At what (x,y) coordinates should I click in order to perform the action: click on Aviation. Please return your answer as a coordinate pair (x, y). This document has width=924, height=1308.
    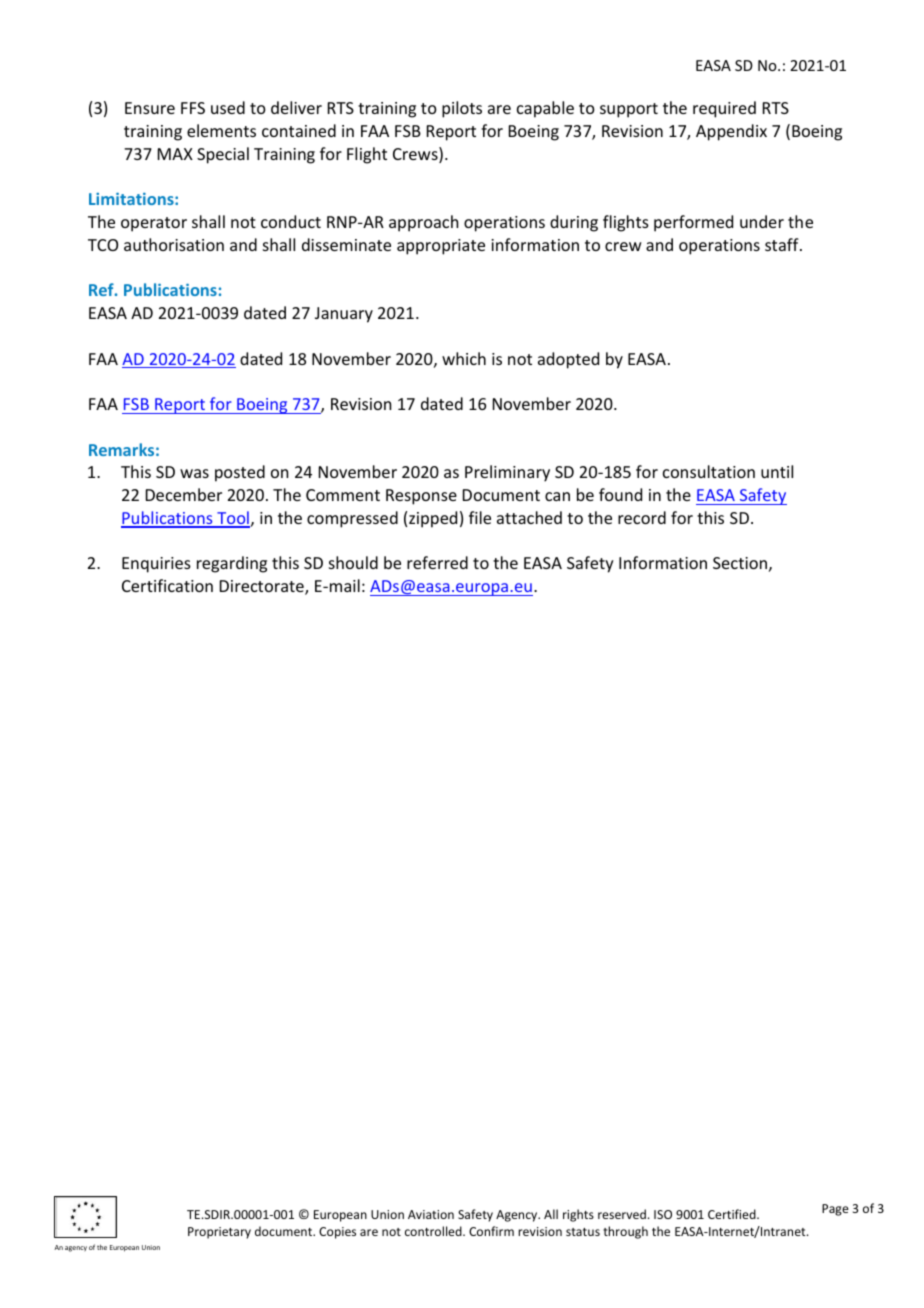
    Looking at the image, I should click on (431, 1214).
